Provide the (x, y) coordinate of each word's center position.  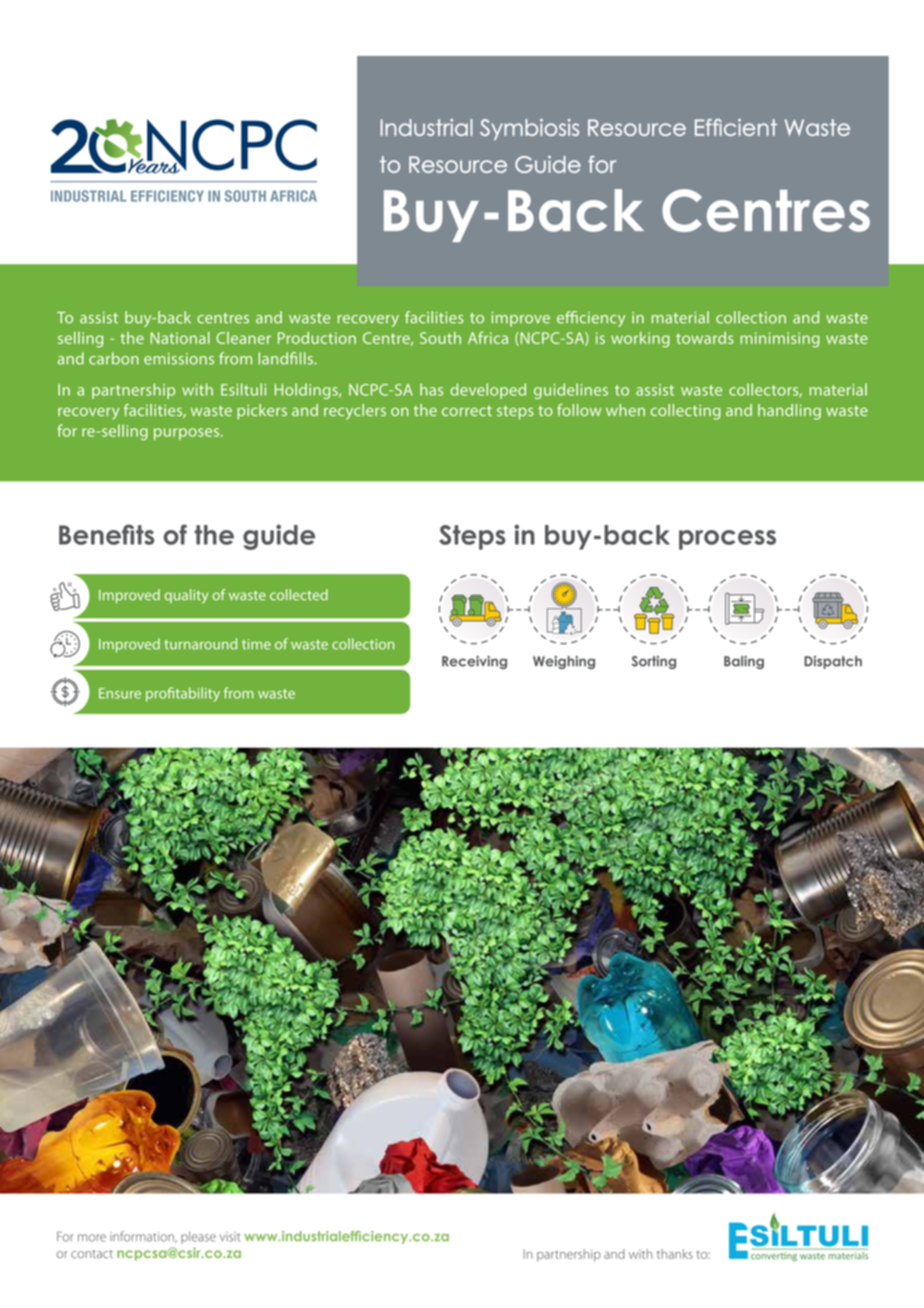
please (198, 1237)
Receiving (474, 662)
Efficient (736, 127)
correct (467, 410)
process (727, 540)
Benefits (106, 534)
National (180, 338)
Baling (744, 662)
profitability (183, 694)
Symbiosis (529, 129)
